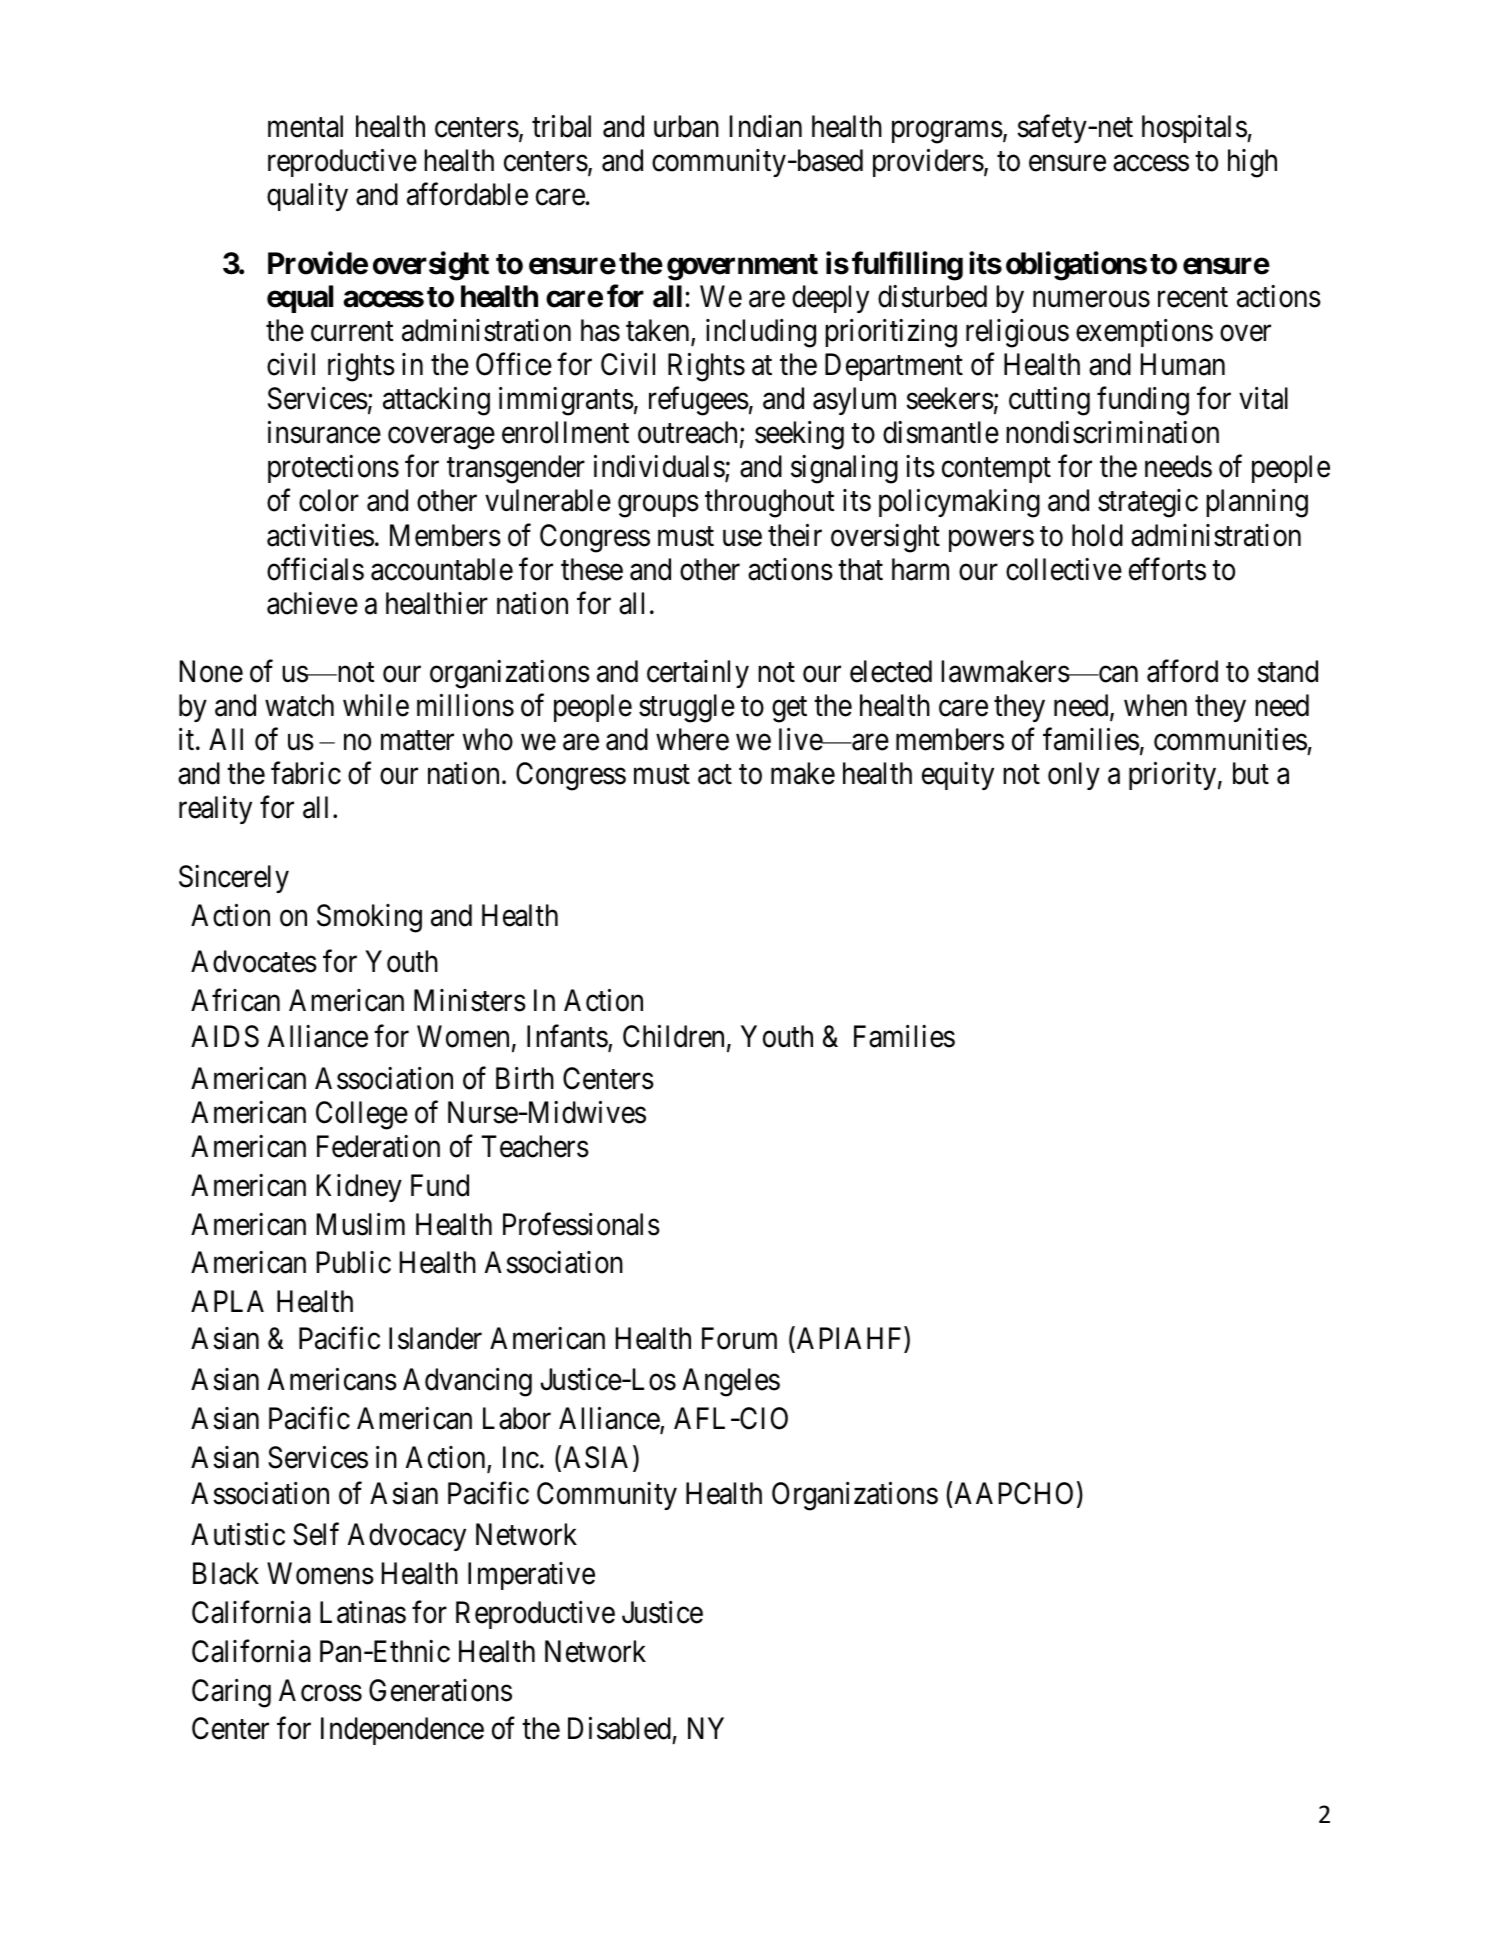  I want to click on Children, so click(673, 1036).
